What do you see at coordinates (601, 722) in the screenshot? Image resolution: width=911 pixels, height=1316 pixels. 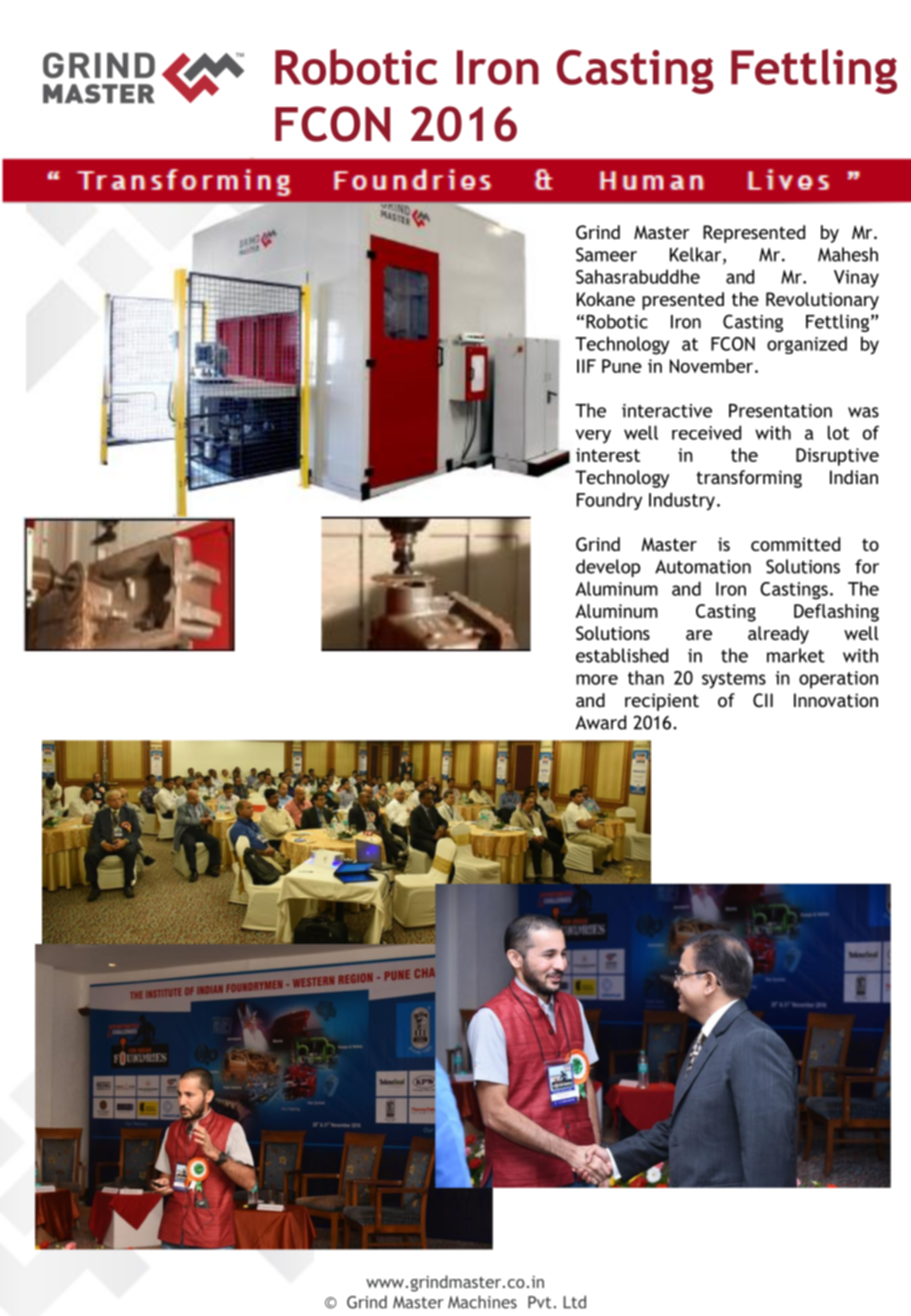 I see `Award` at bounding box center [601, 722].
